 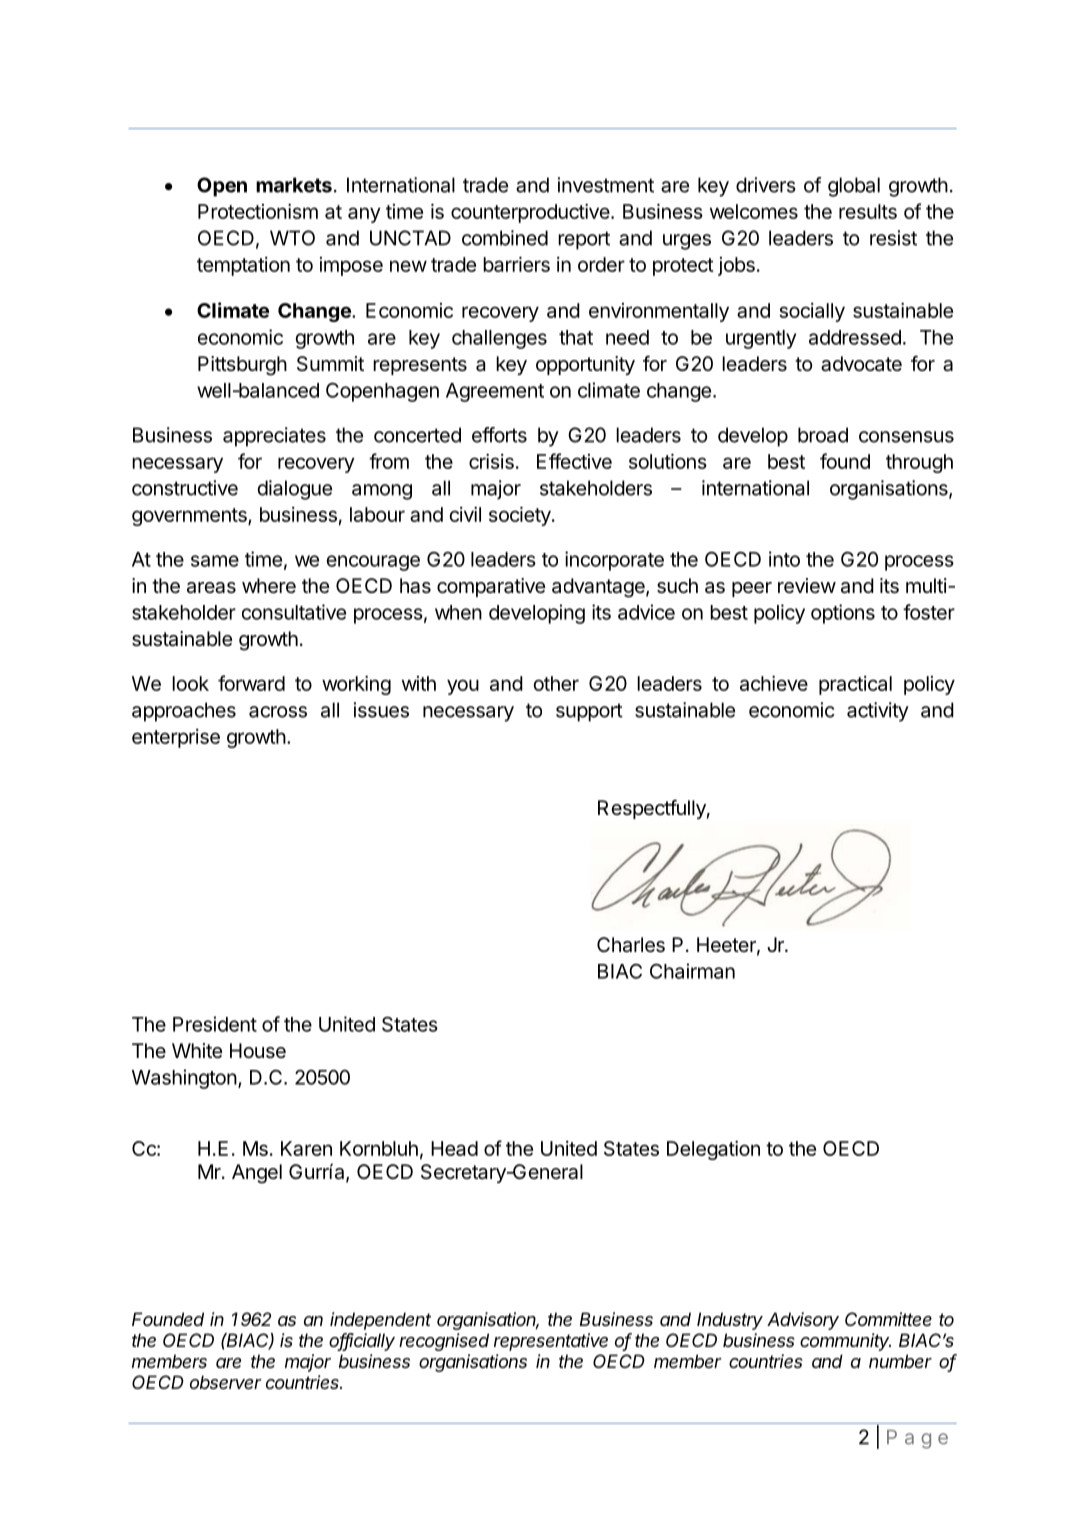 I want to click on Charles, so click(x=631, y=945).
